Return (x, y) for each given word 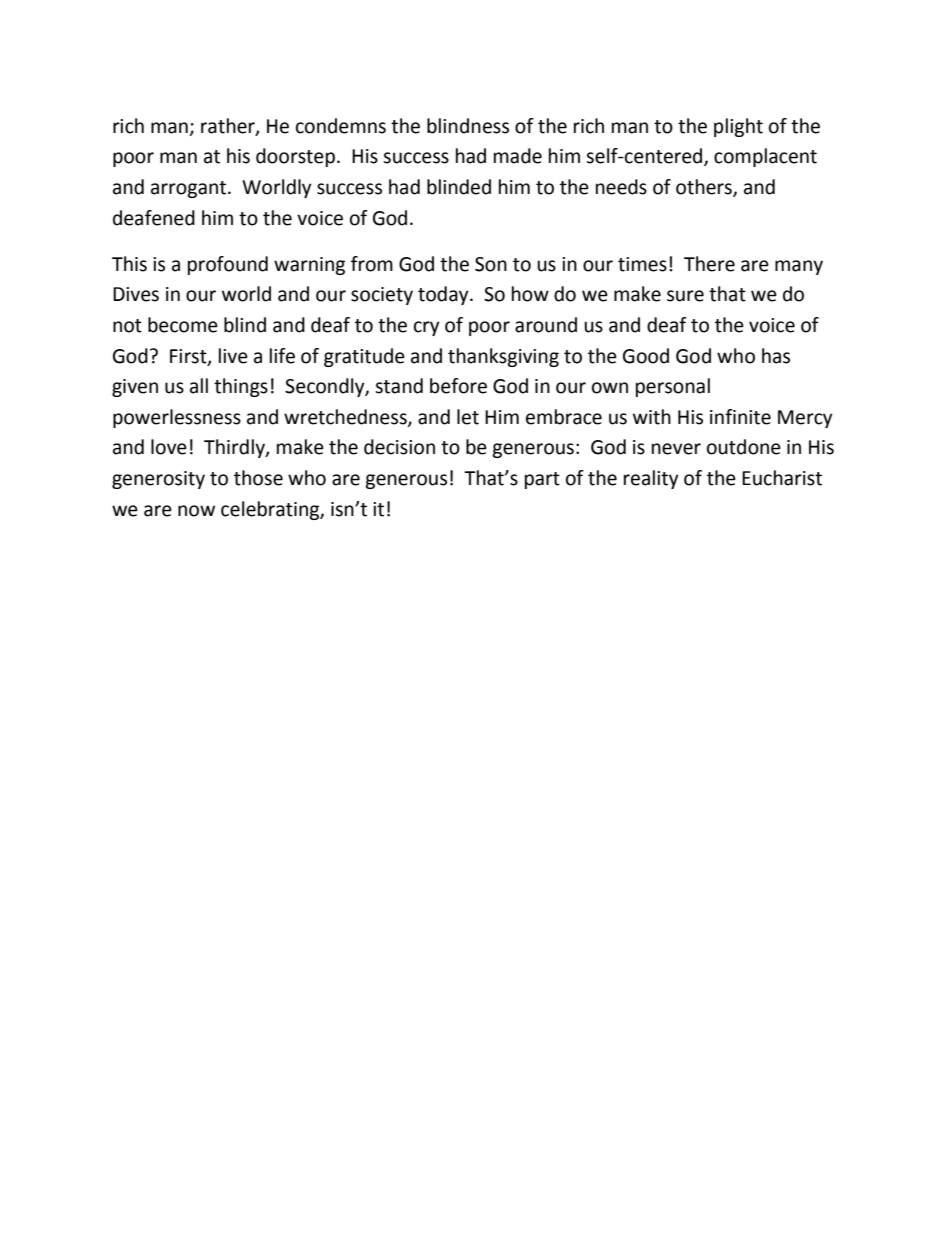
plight (738, 127)
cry (427, 328)
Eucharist (782, 478)
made (518, 156)
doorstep (295, 157)
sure (685, 296)
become (183, 325)
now (196, 511)
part (542, 480)
